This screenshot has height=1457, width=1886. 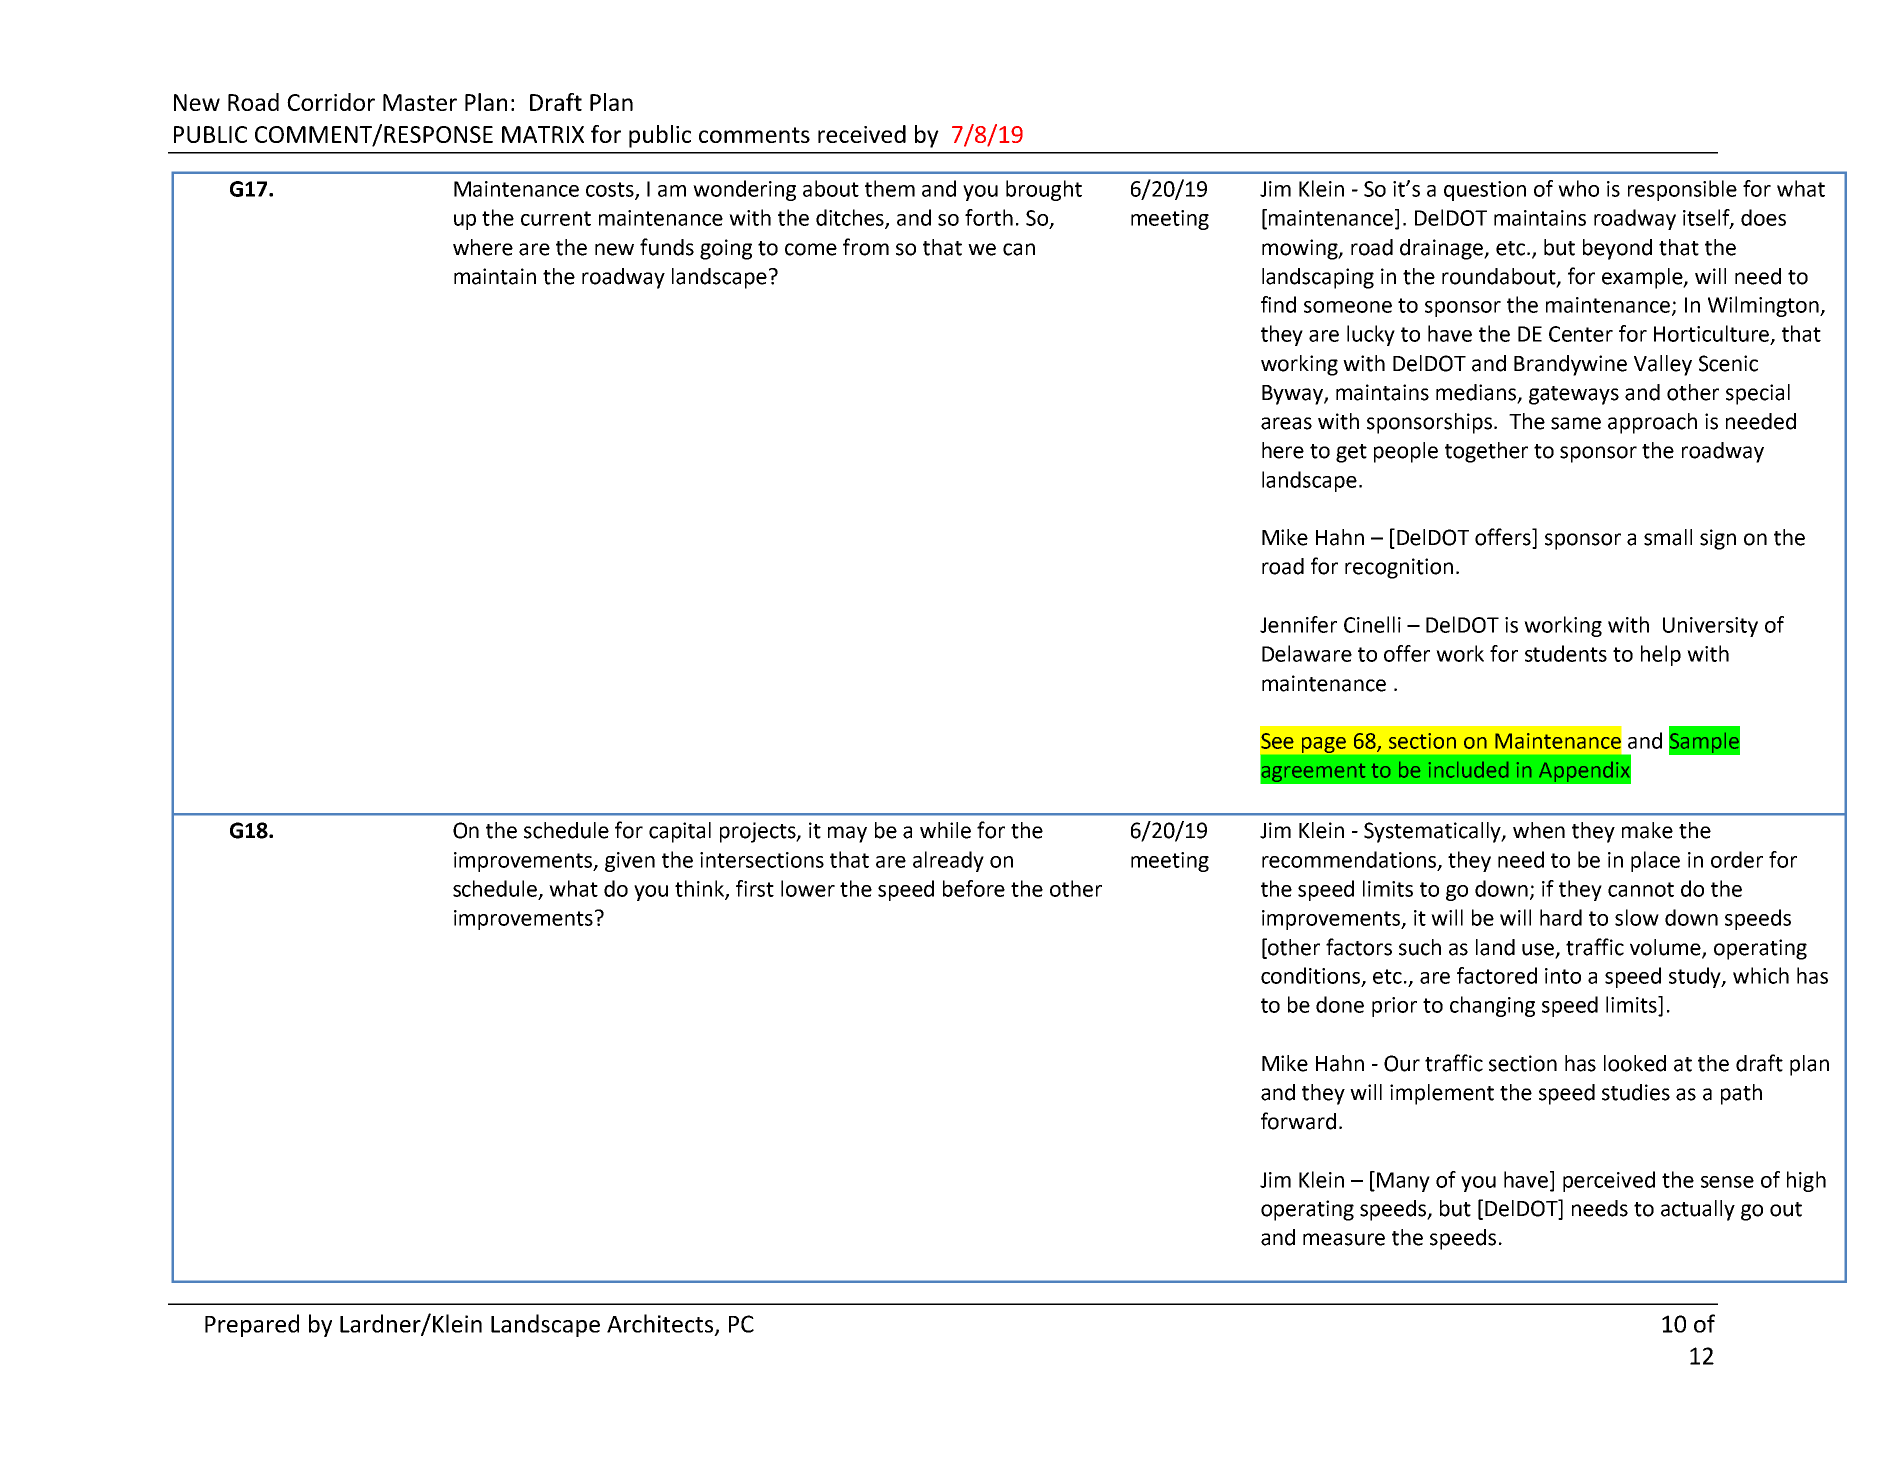 What do you see at coordinates (1344, 1239) in the screenshot?
I see `measure` at bounding box center [1344, 1239].
